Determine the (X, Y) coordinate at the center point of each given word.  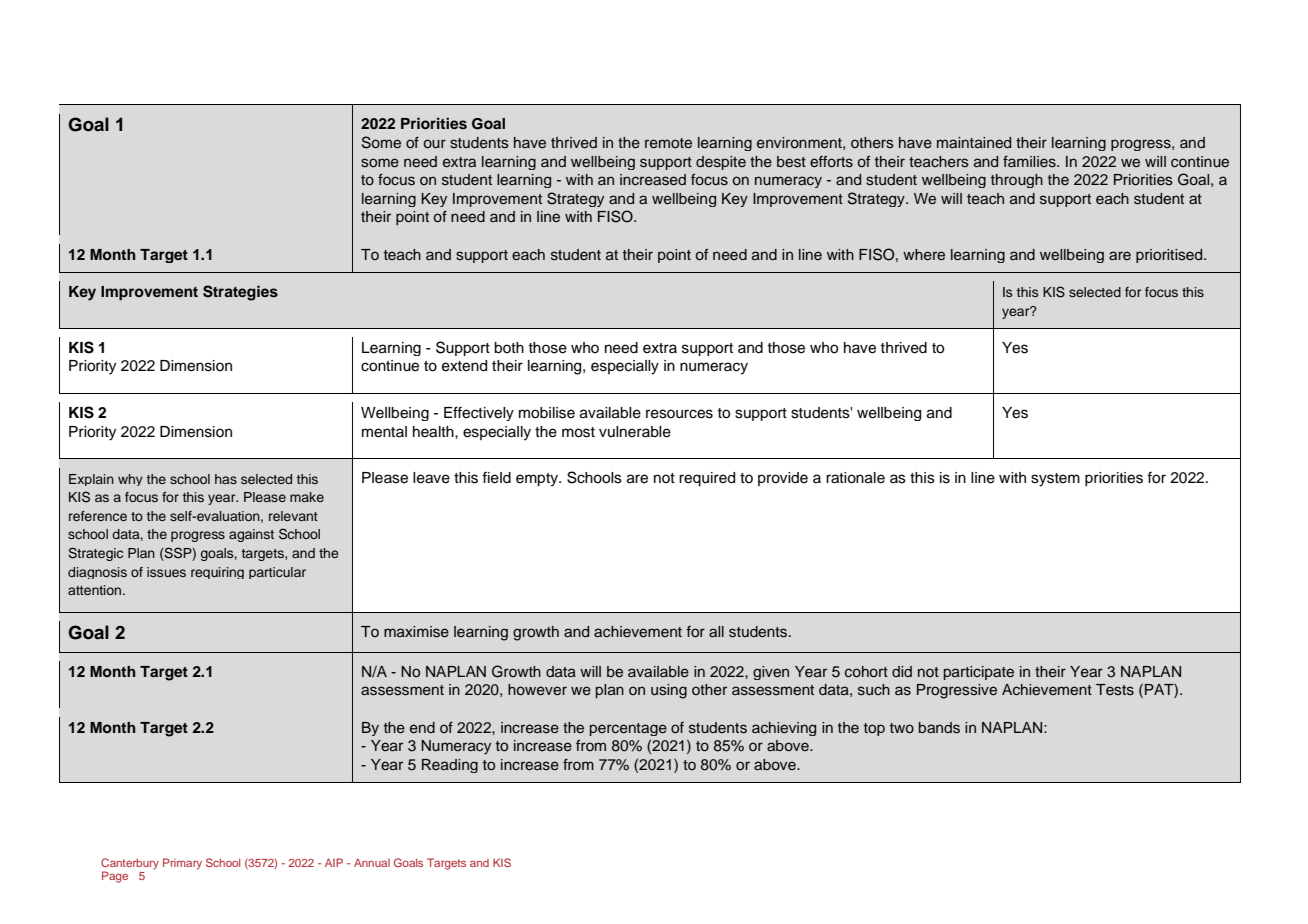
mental (384, 432)
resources (679, 414)
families (1030, 162)
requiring (217, 573)
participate (979, 673)
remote (668, 143)
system (1055, 480)
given (771, 673)
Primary (182, 864)
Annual (372, 862)
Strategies (240, 293)
